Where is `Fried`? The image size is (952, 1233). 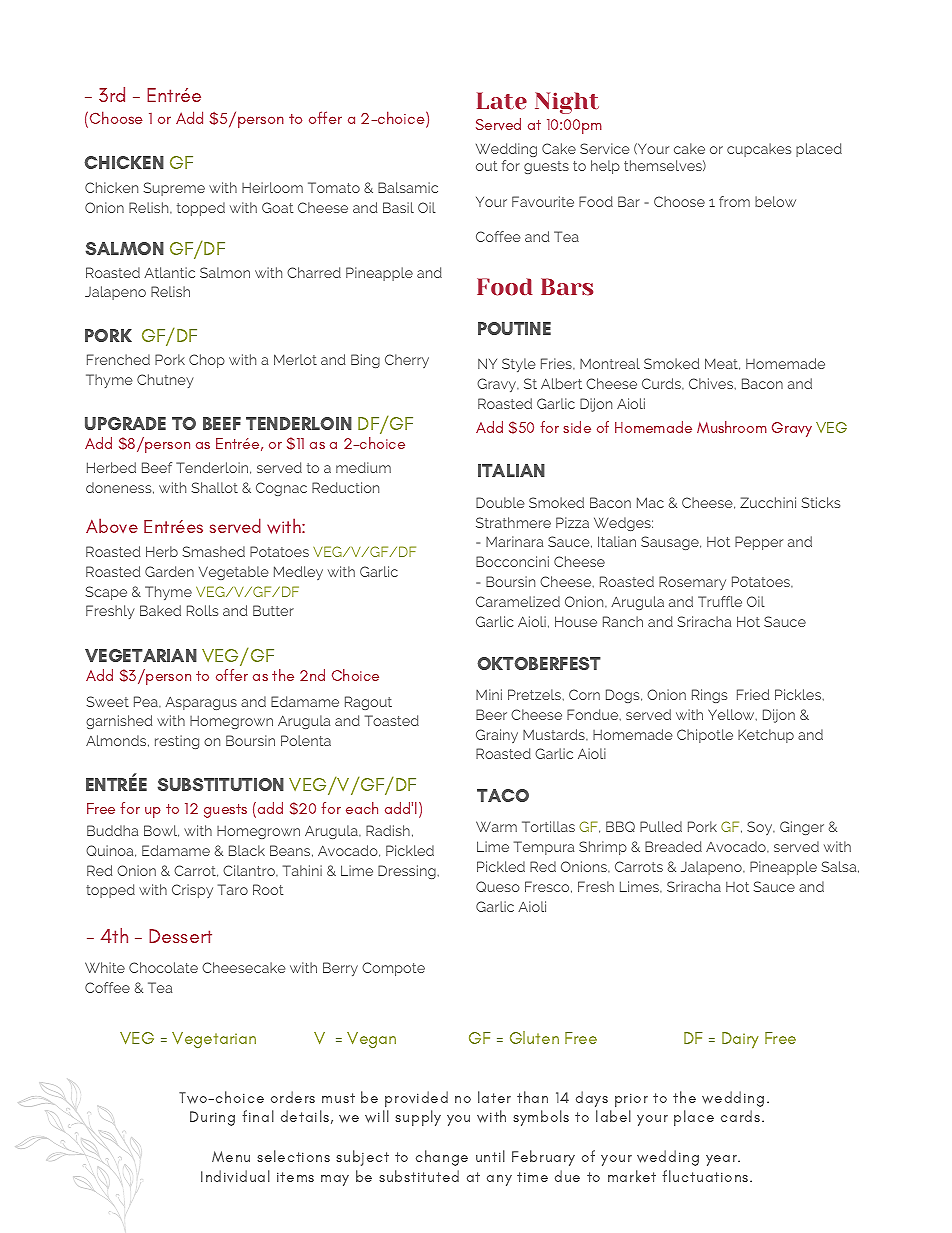 Fried is located at coordinates (753, 694).
